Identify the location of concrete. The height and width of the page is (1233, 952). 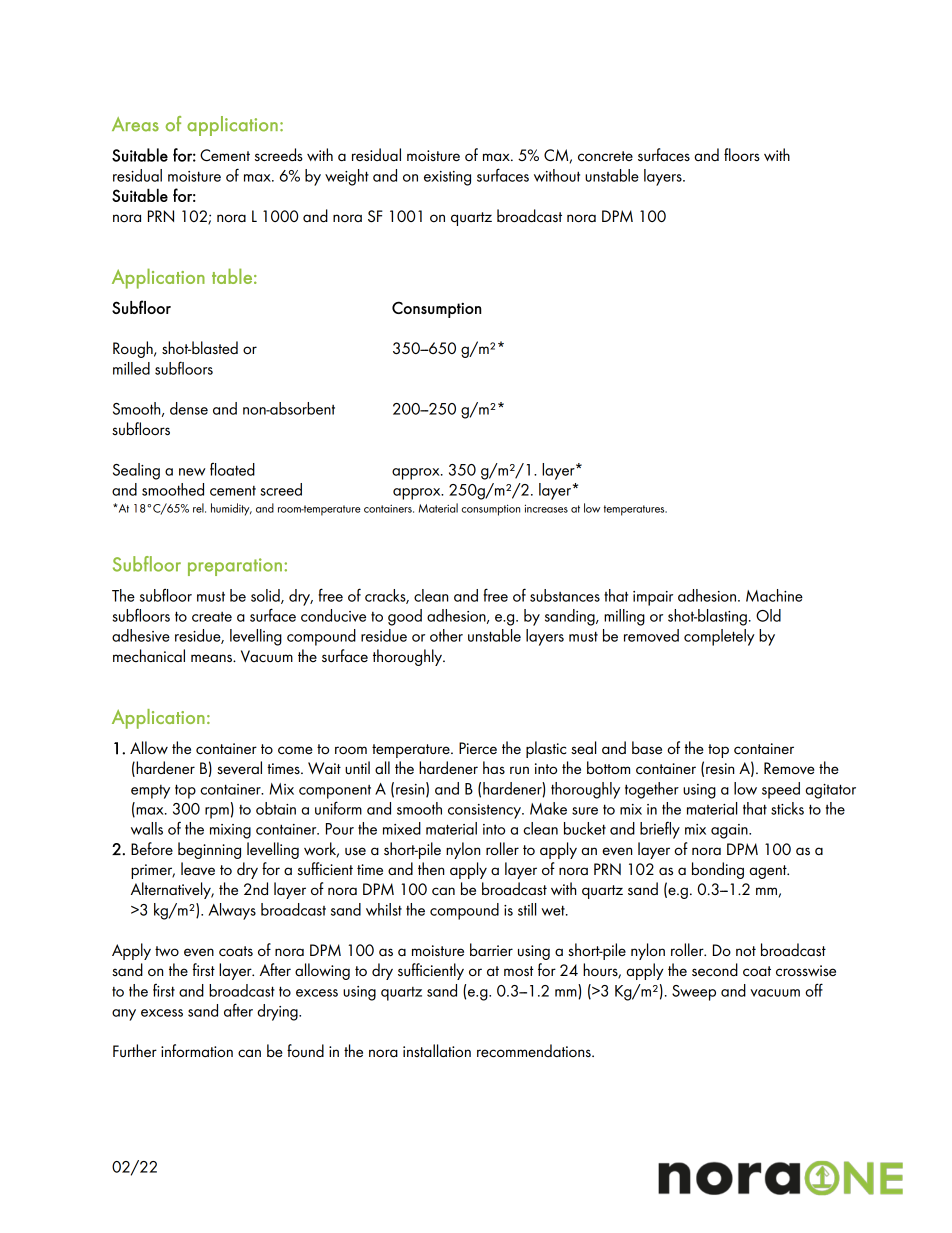
(605, 156).
